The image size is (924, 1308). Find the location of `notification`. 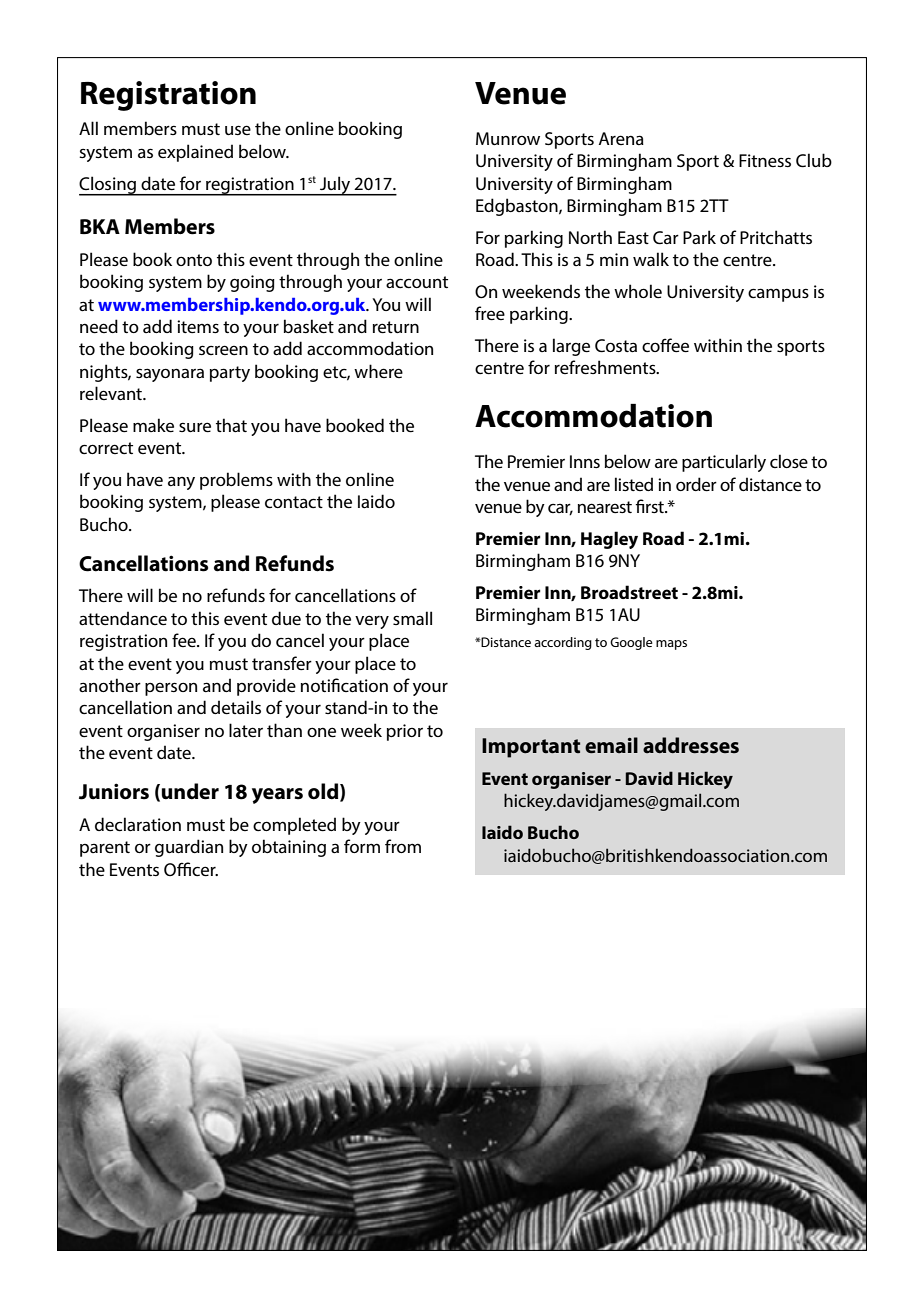

notification is located at coordinates (344, 685).
